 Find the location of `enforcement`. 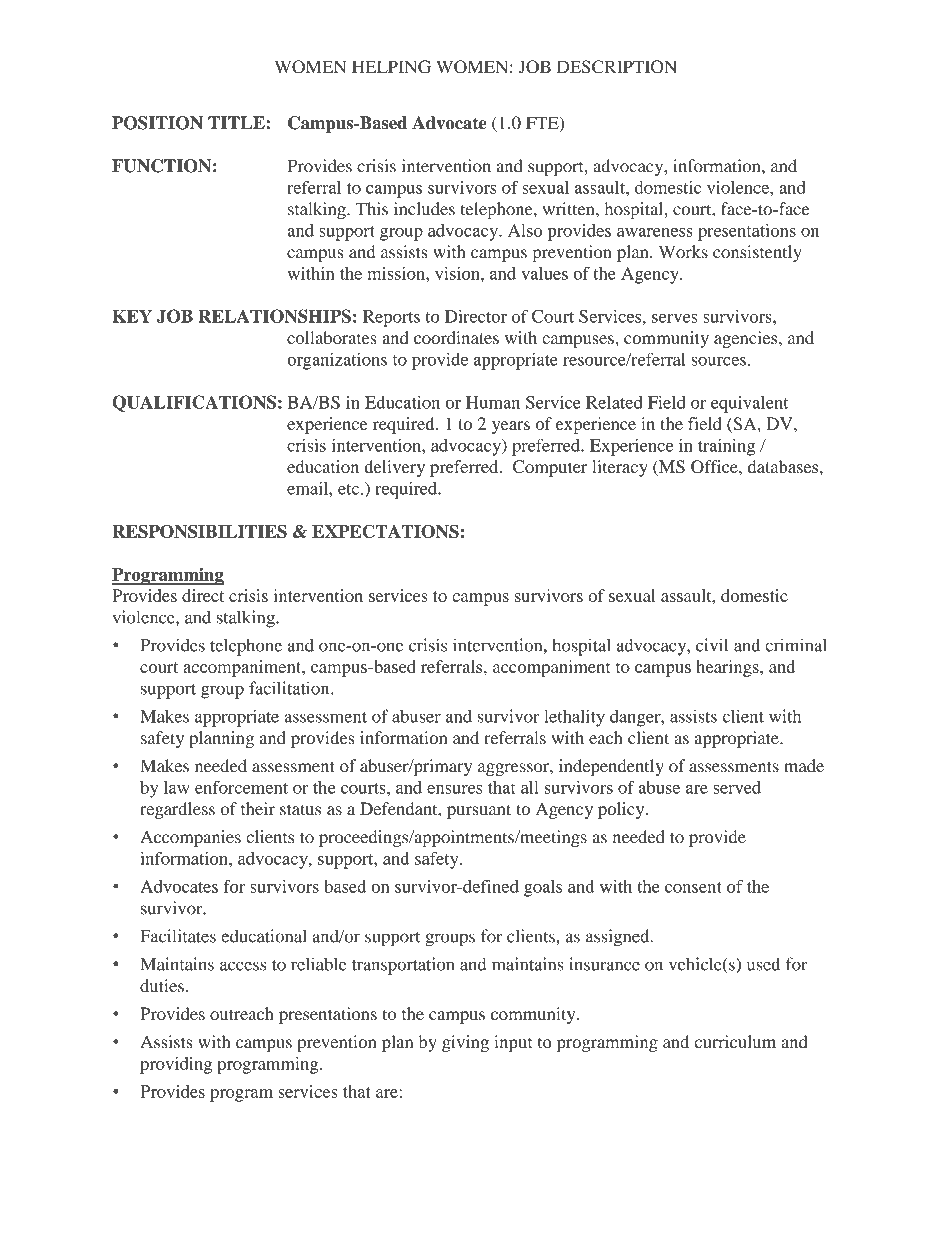

enforcement is located at coordinates (241, 787).
